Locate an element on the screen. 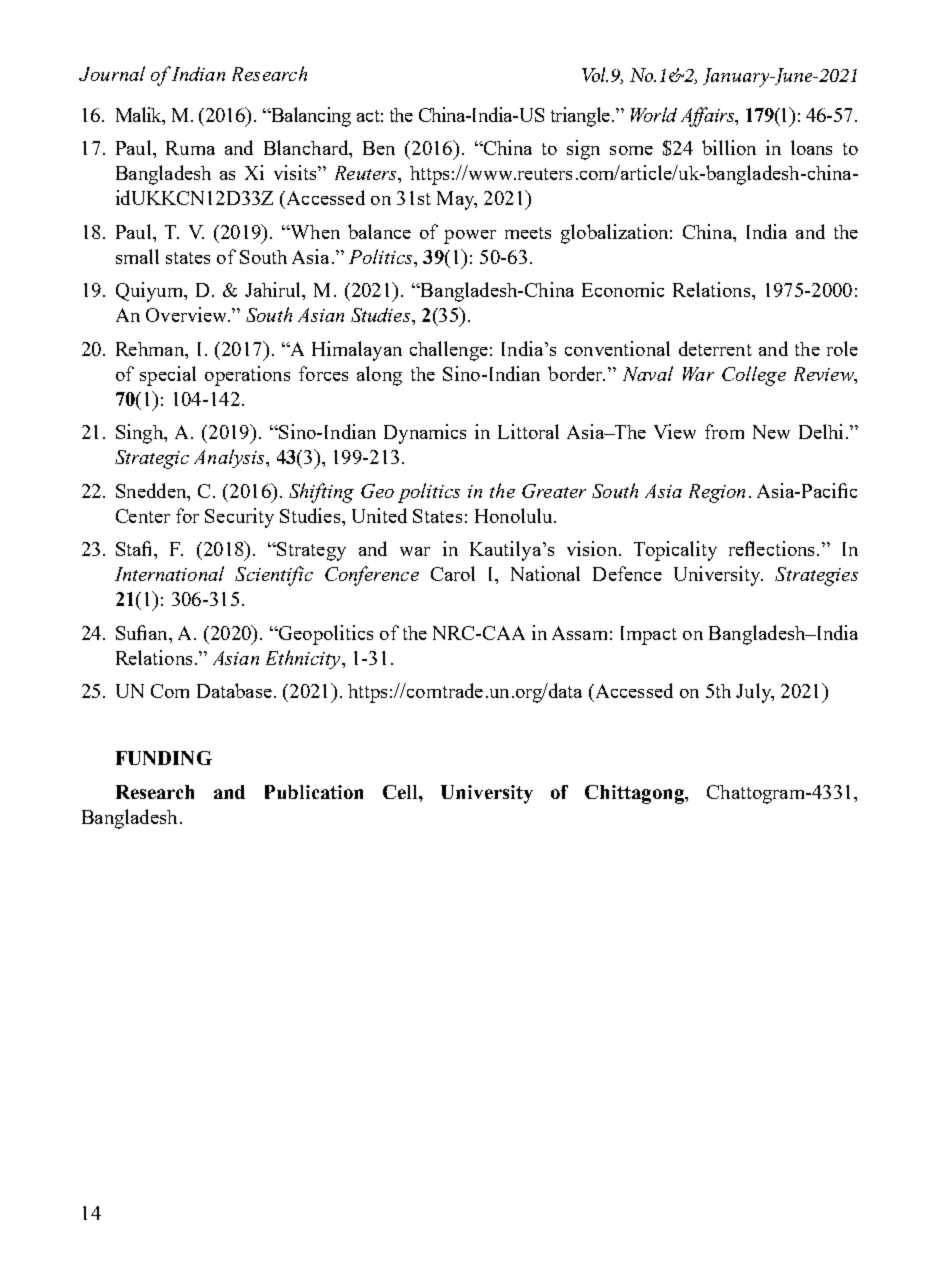  deterrent is located at coordinates (715, 348).
